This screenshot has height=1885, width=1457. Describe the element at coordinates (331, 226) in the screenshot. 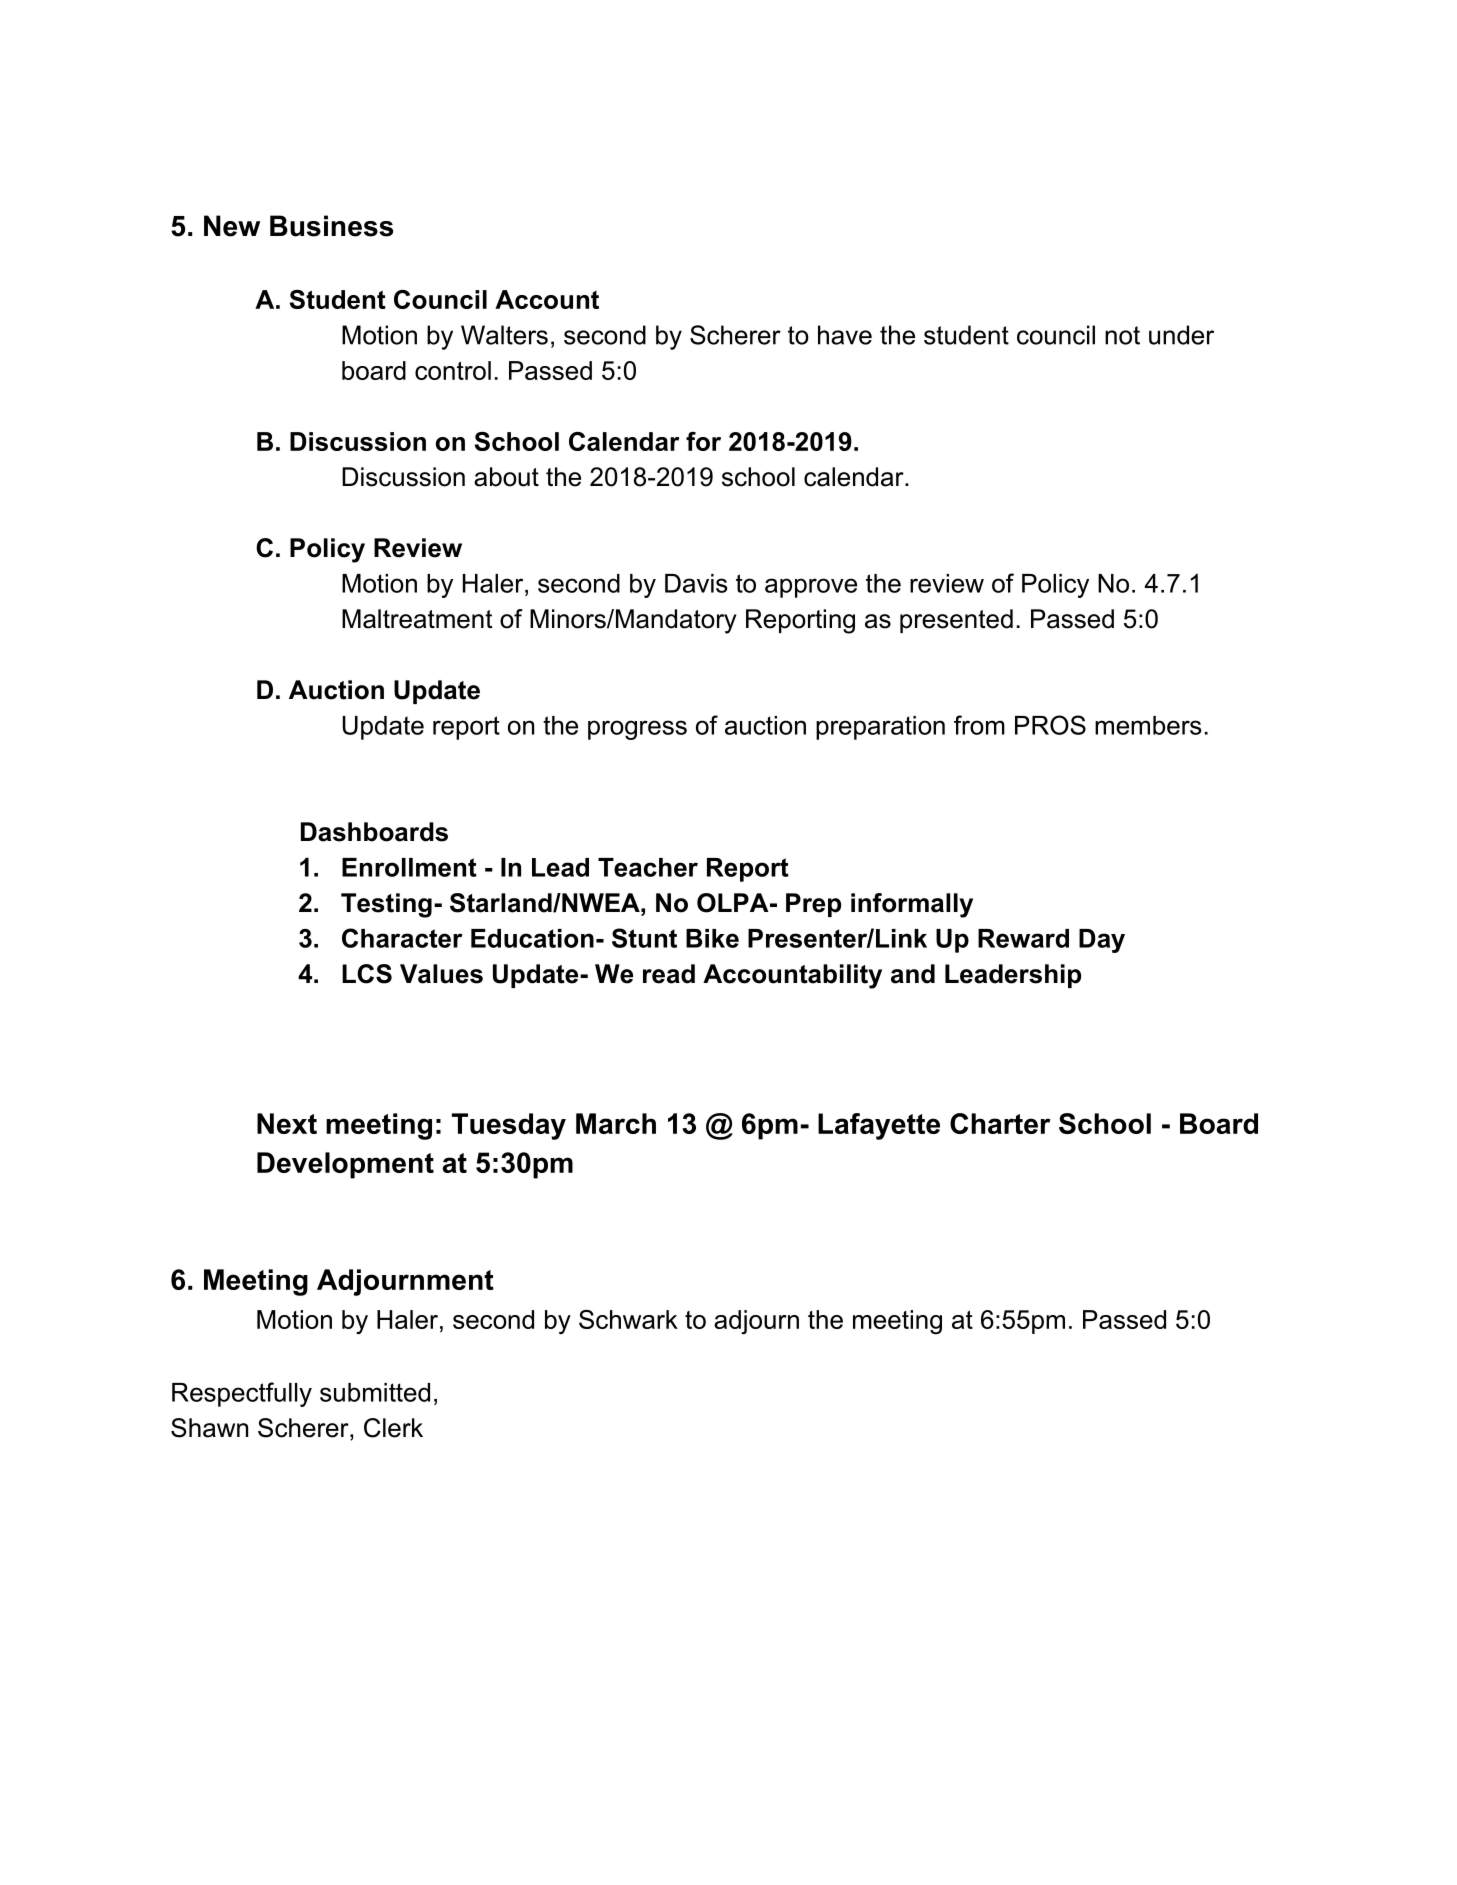

I see `Business` at that location.
